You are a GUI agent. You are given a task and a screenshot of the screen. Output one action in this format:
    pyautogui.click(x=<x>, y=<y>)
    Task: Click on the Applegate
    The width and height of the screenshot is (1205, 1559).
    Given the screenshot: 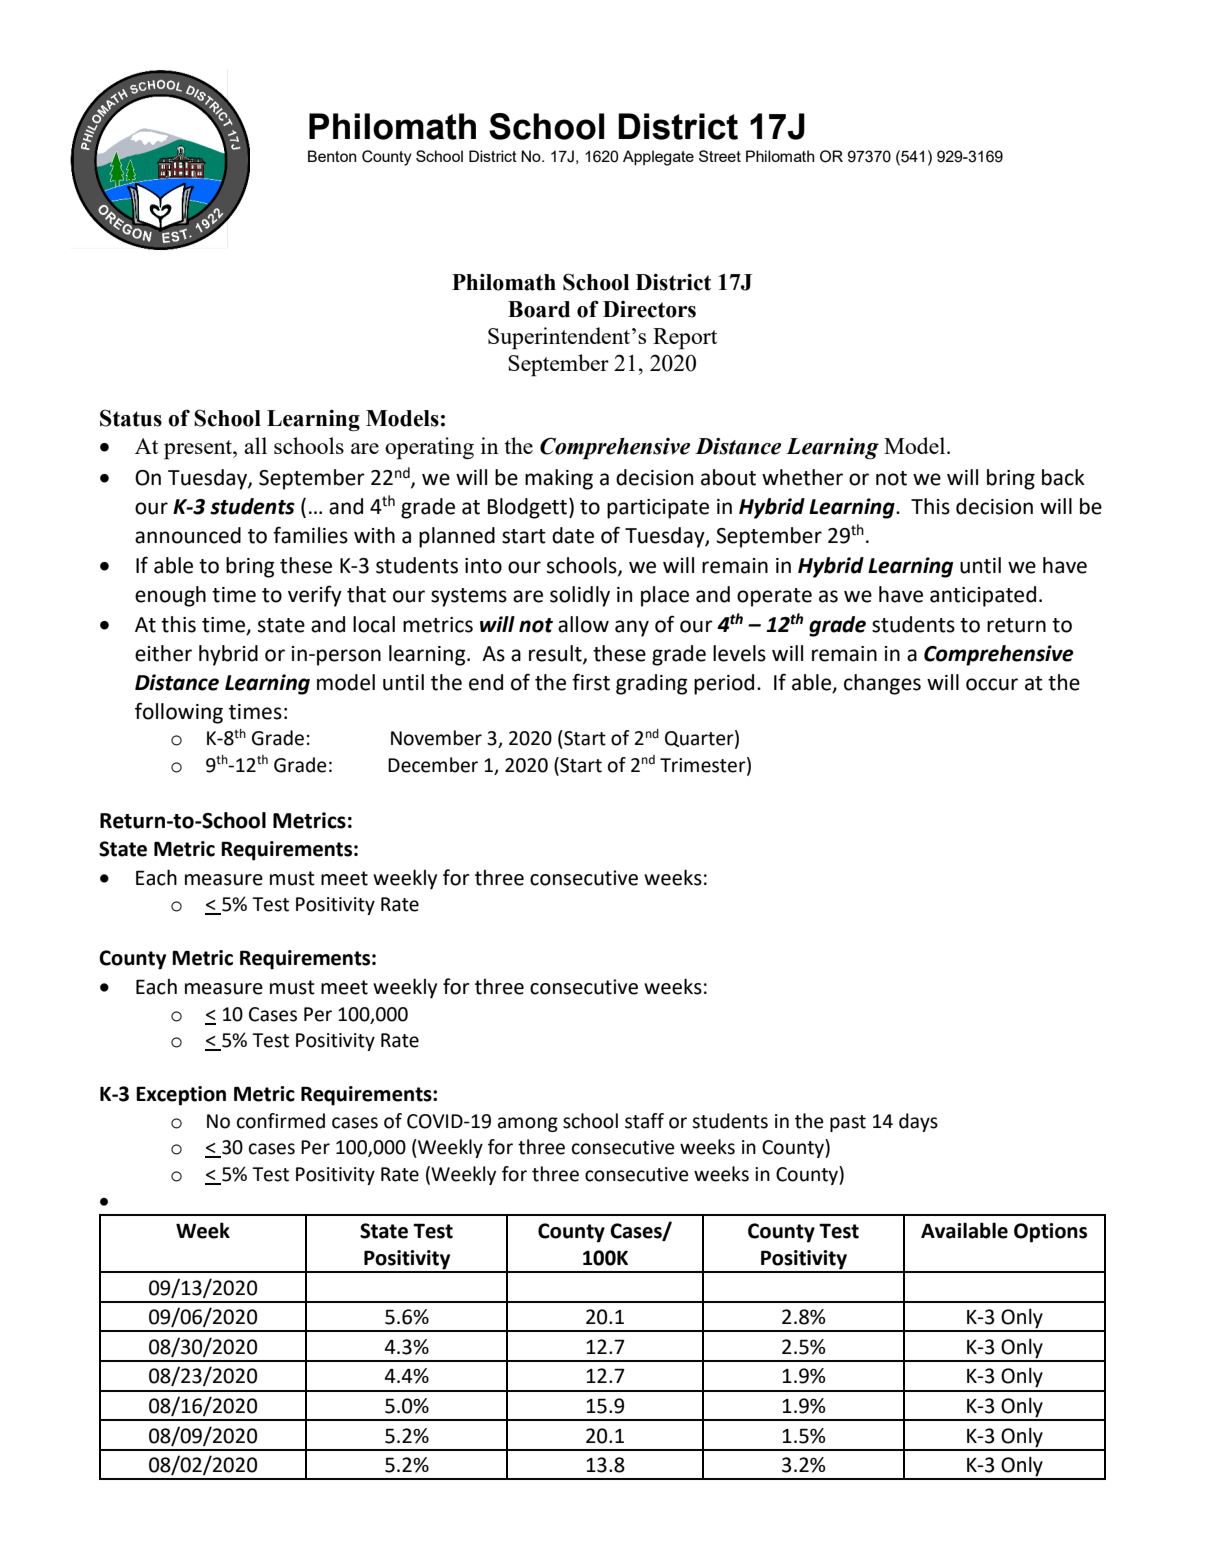 What is the action you would take?
    pyautogui.click(x=658, y=158)
